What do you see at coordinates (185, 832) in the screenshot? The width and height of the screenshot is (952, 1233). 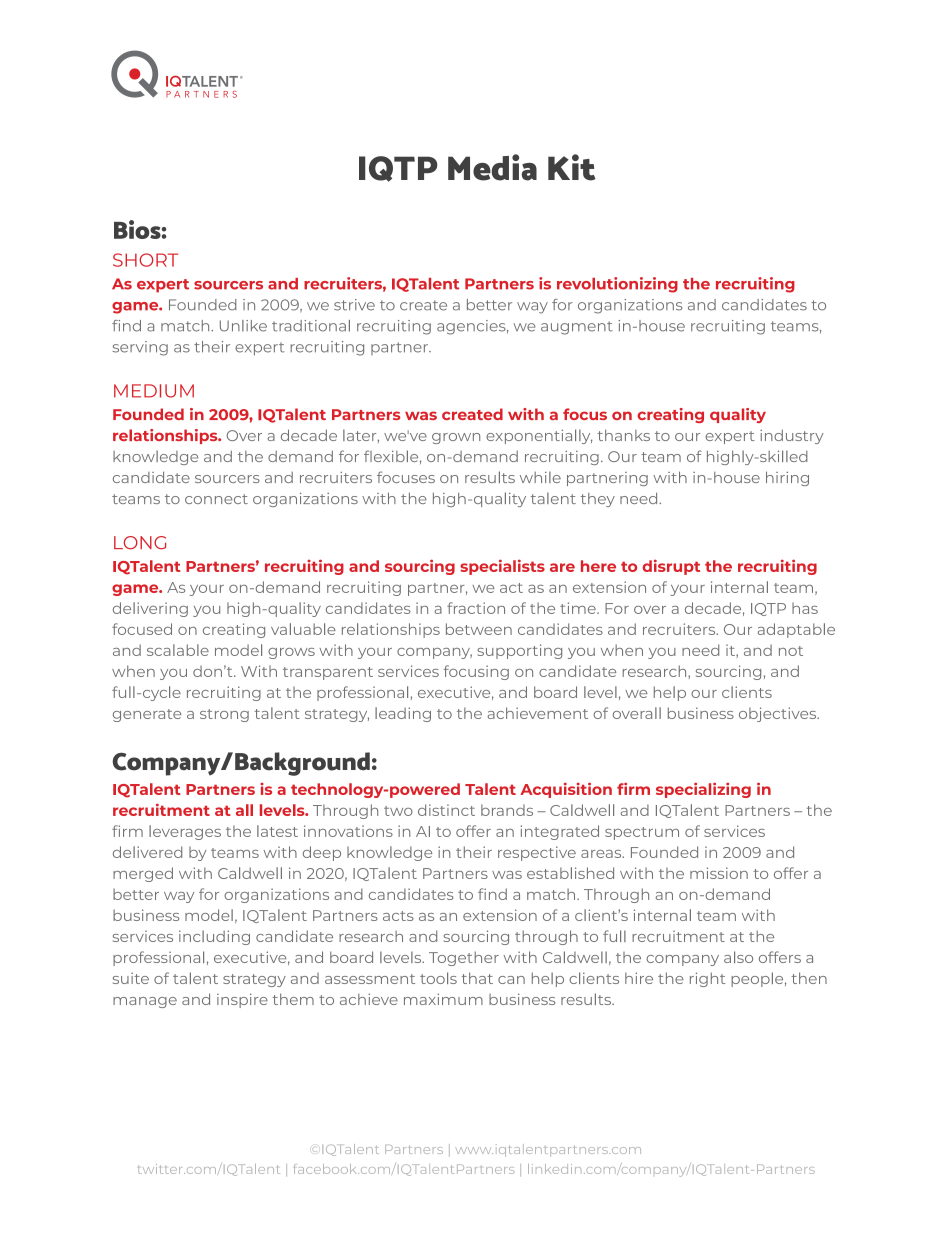 I see `leverages` at bounding box center [185, 832].
